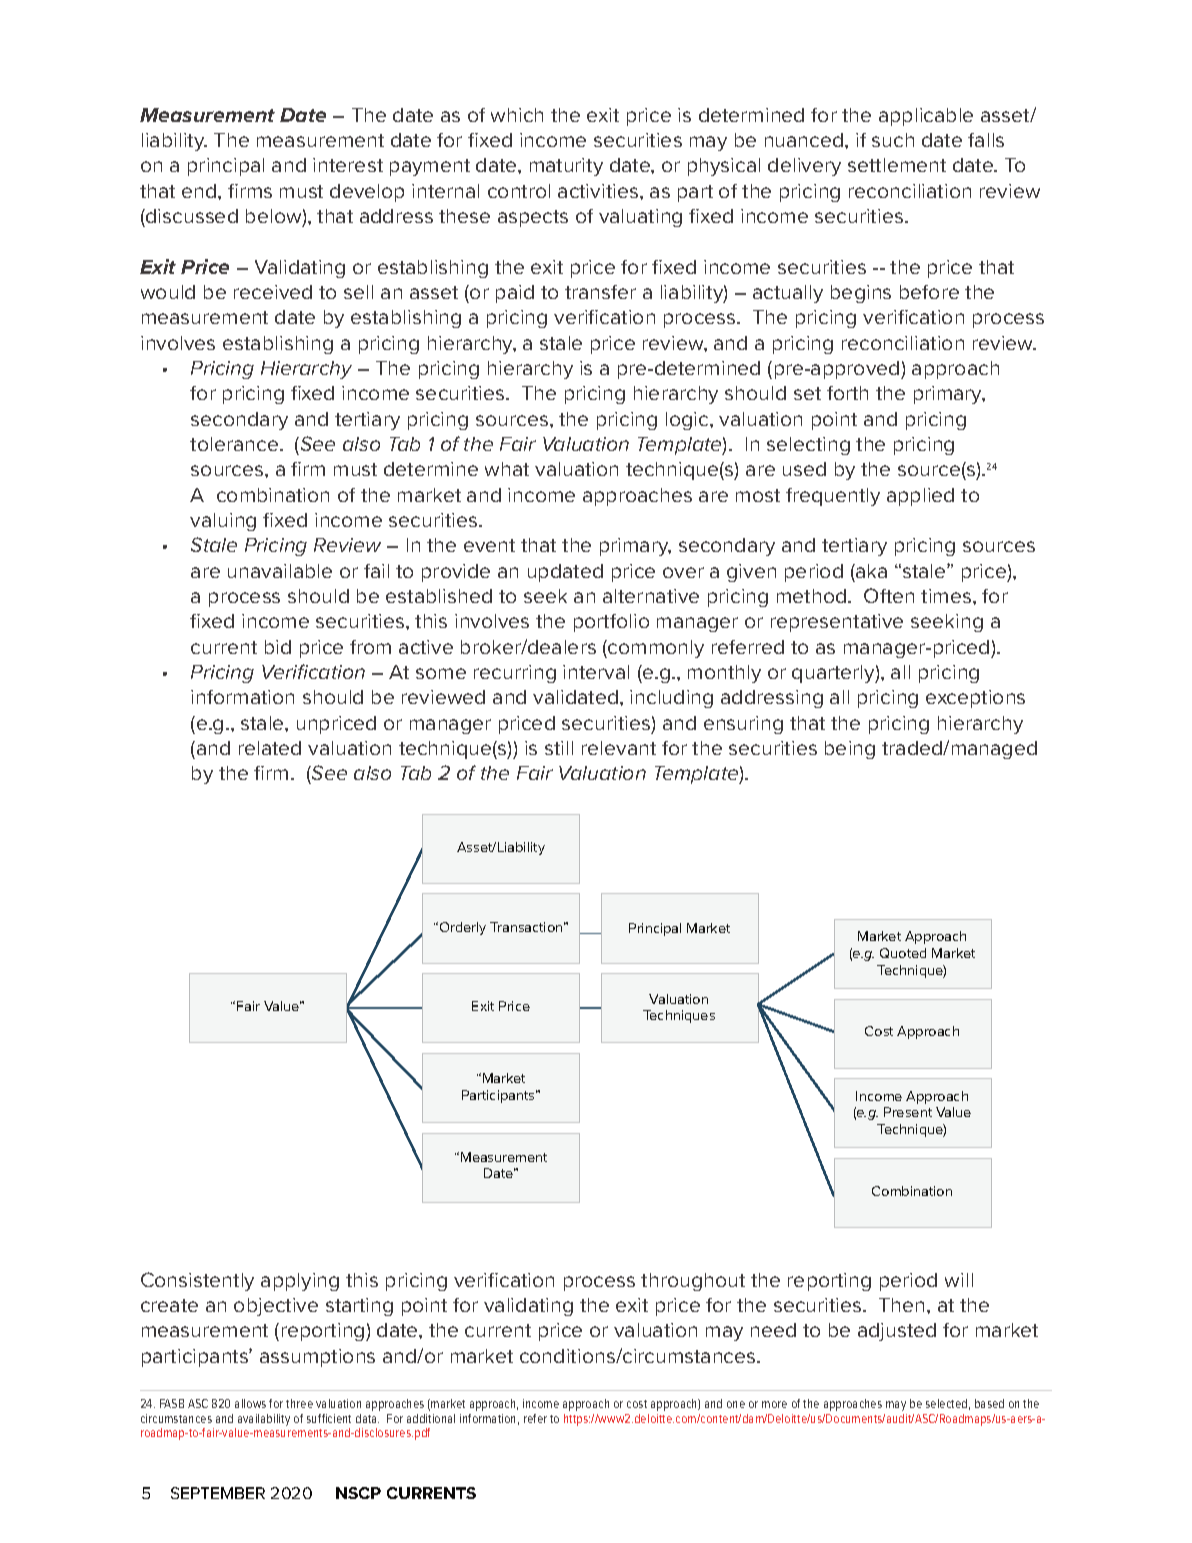 This screenshot has height=1543, width=1192. I want to click on maturity, so click(566, 167).
